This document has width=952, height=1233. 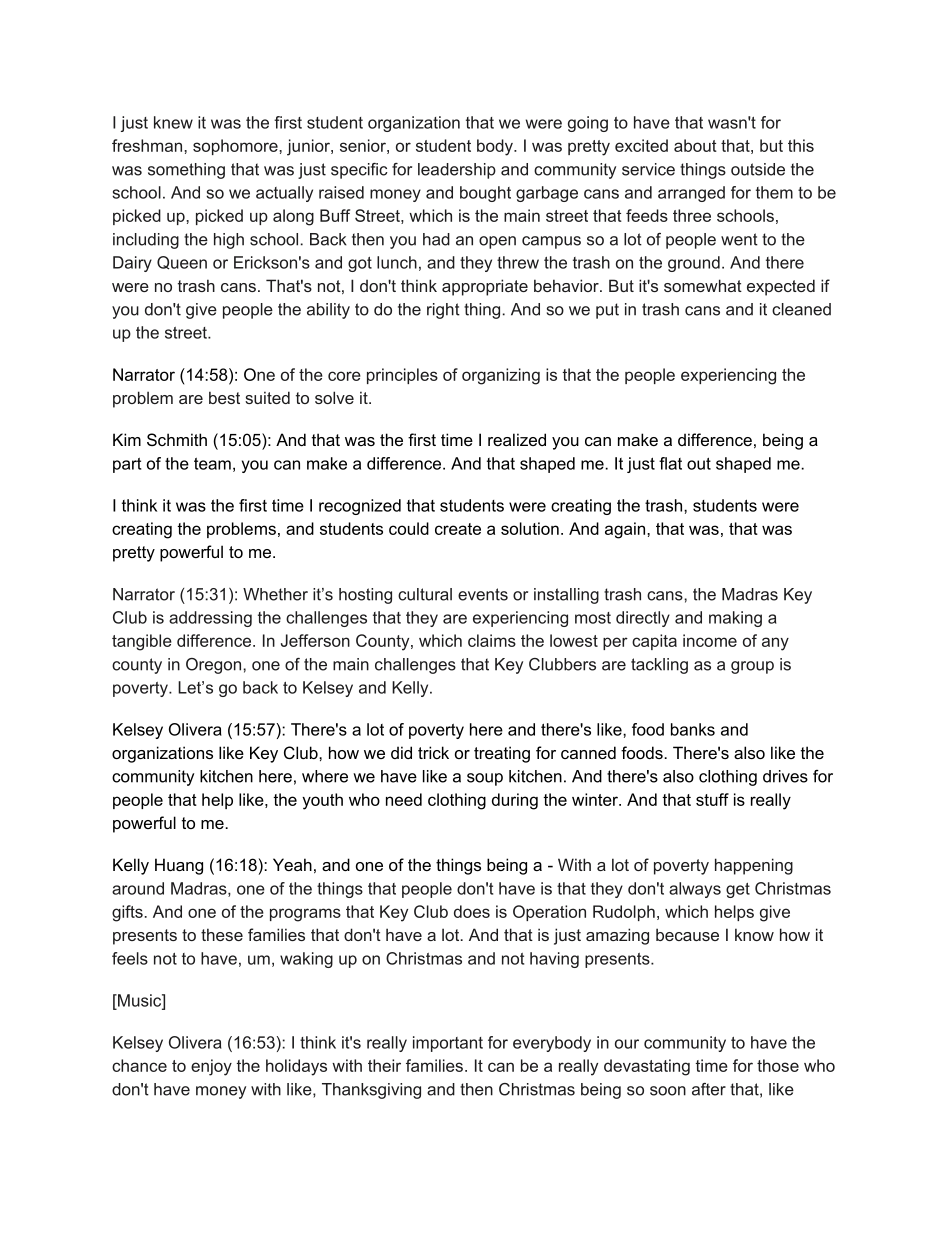 I want to click on important, so click(x=448, y=1044).
